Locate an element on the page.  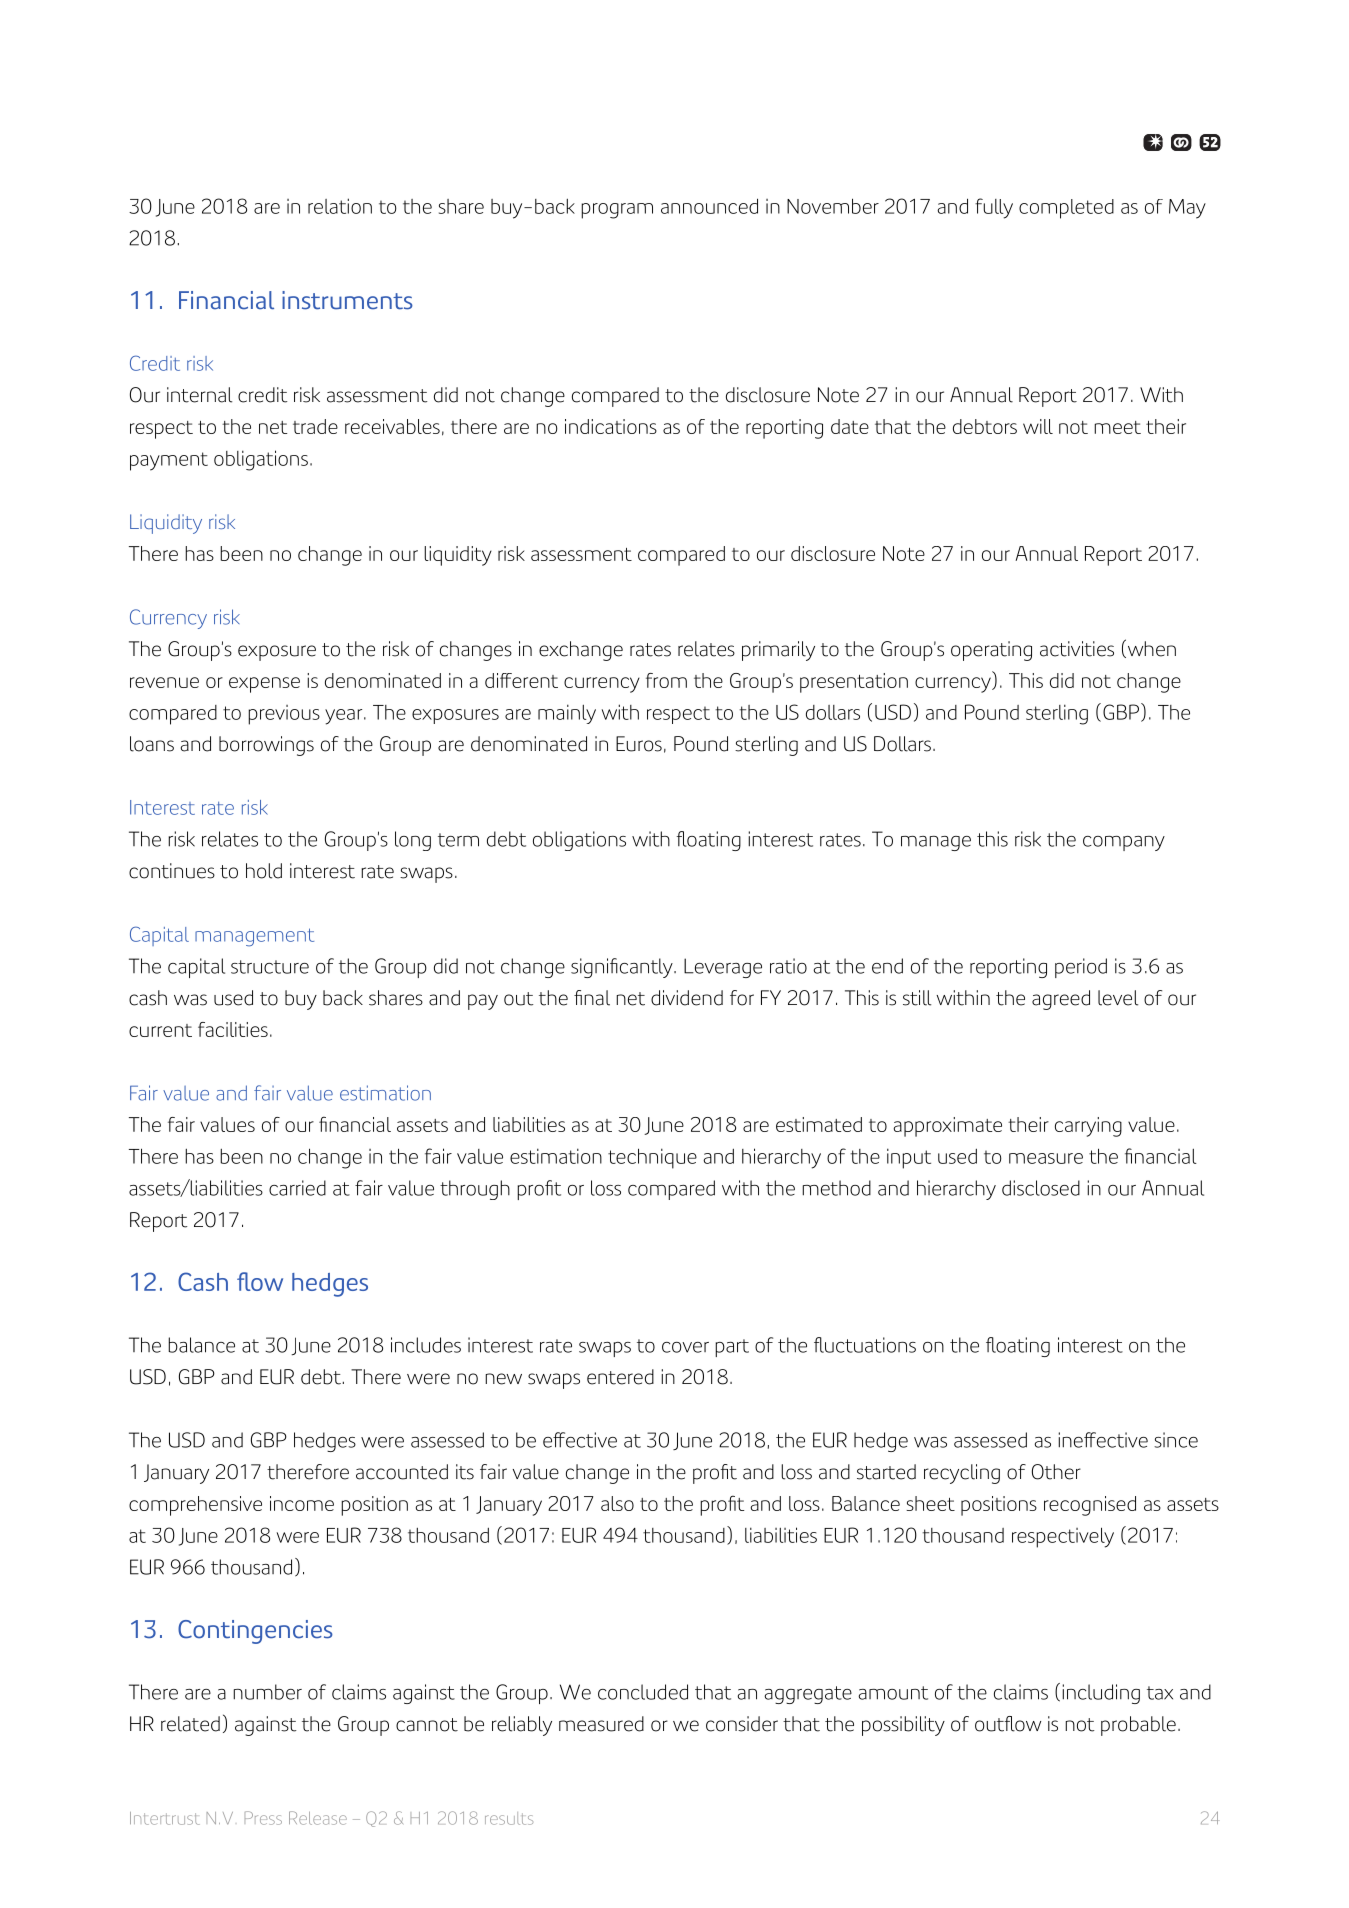
consider is located at coordinates (742, 1724).
